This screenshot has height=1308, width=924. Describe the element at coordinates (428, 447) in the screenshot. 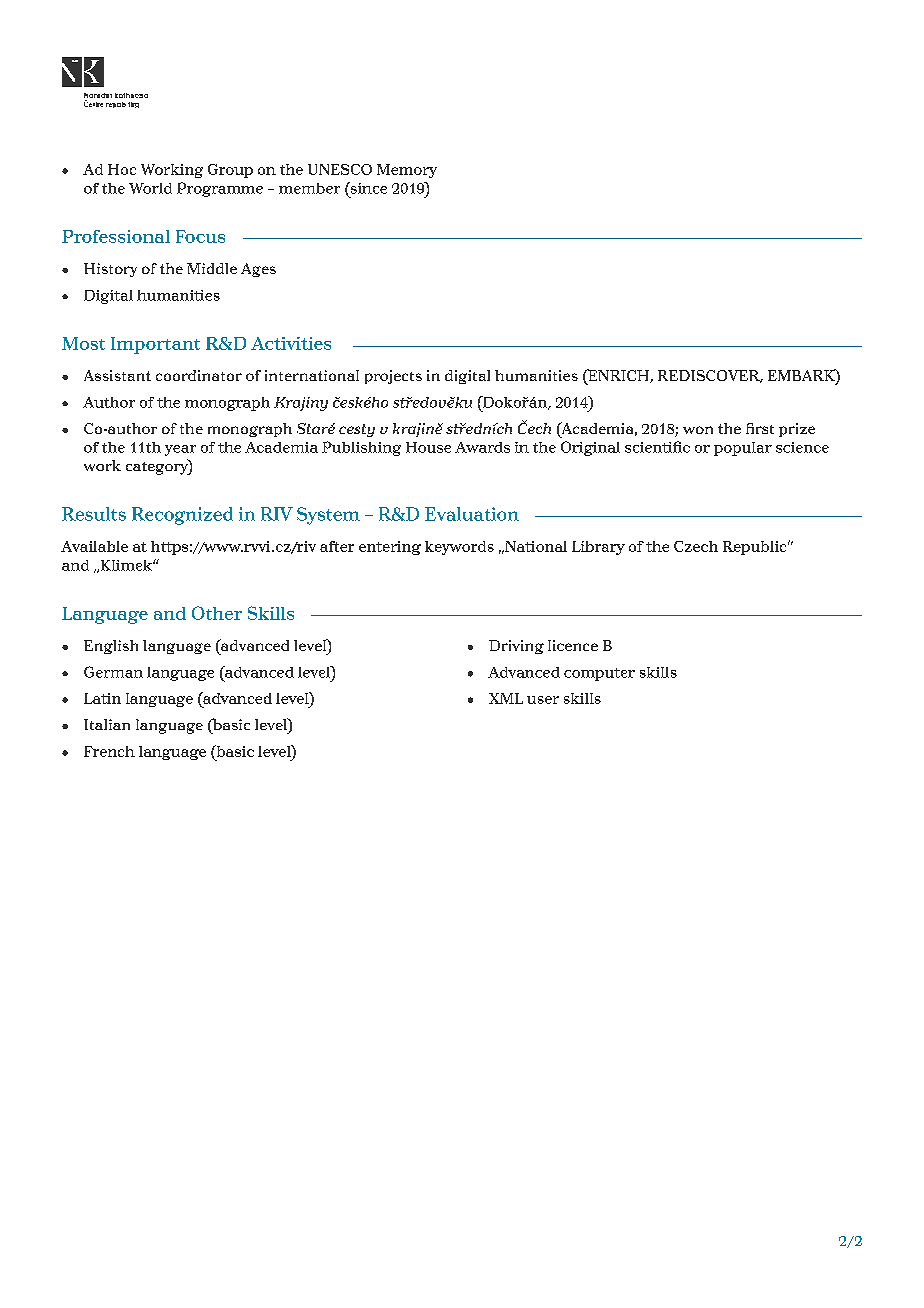

I see `House` at that location.
